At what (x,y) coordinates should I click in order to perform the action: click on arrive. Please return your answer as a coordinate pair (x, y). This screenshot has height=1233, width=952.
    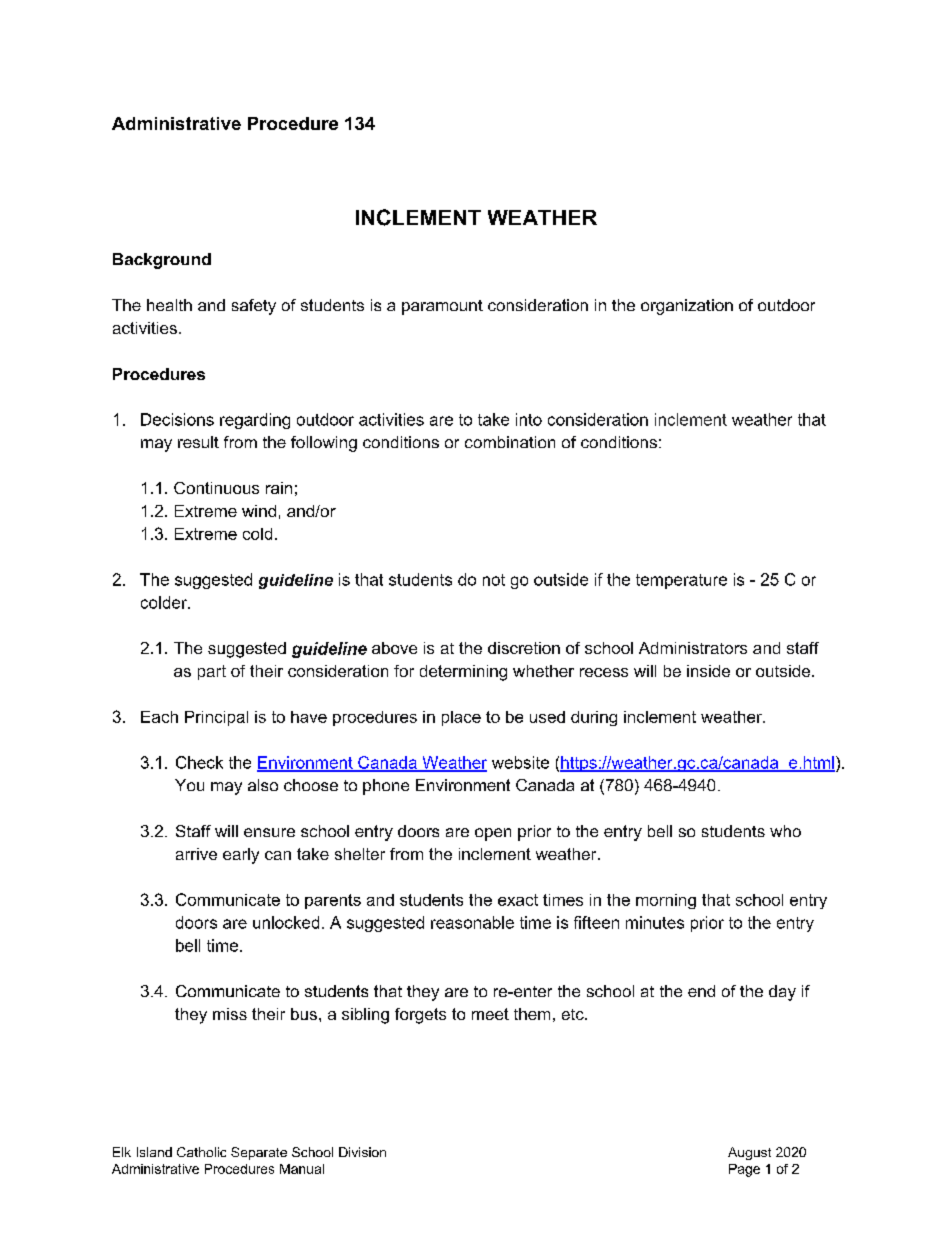
    Looking at the image, I should click on (196, 854).
